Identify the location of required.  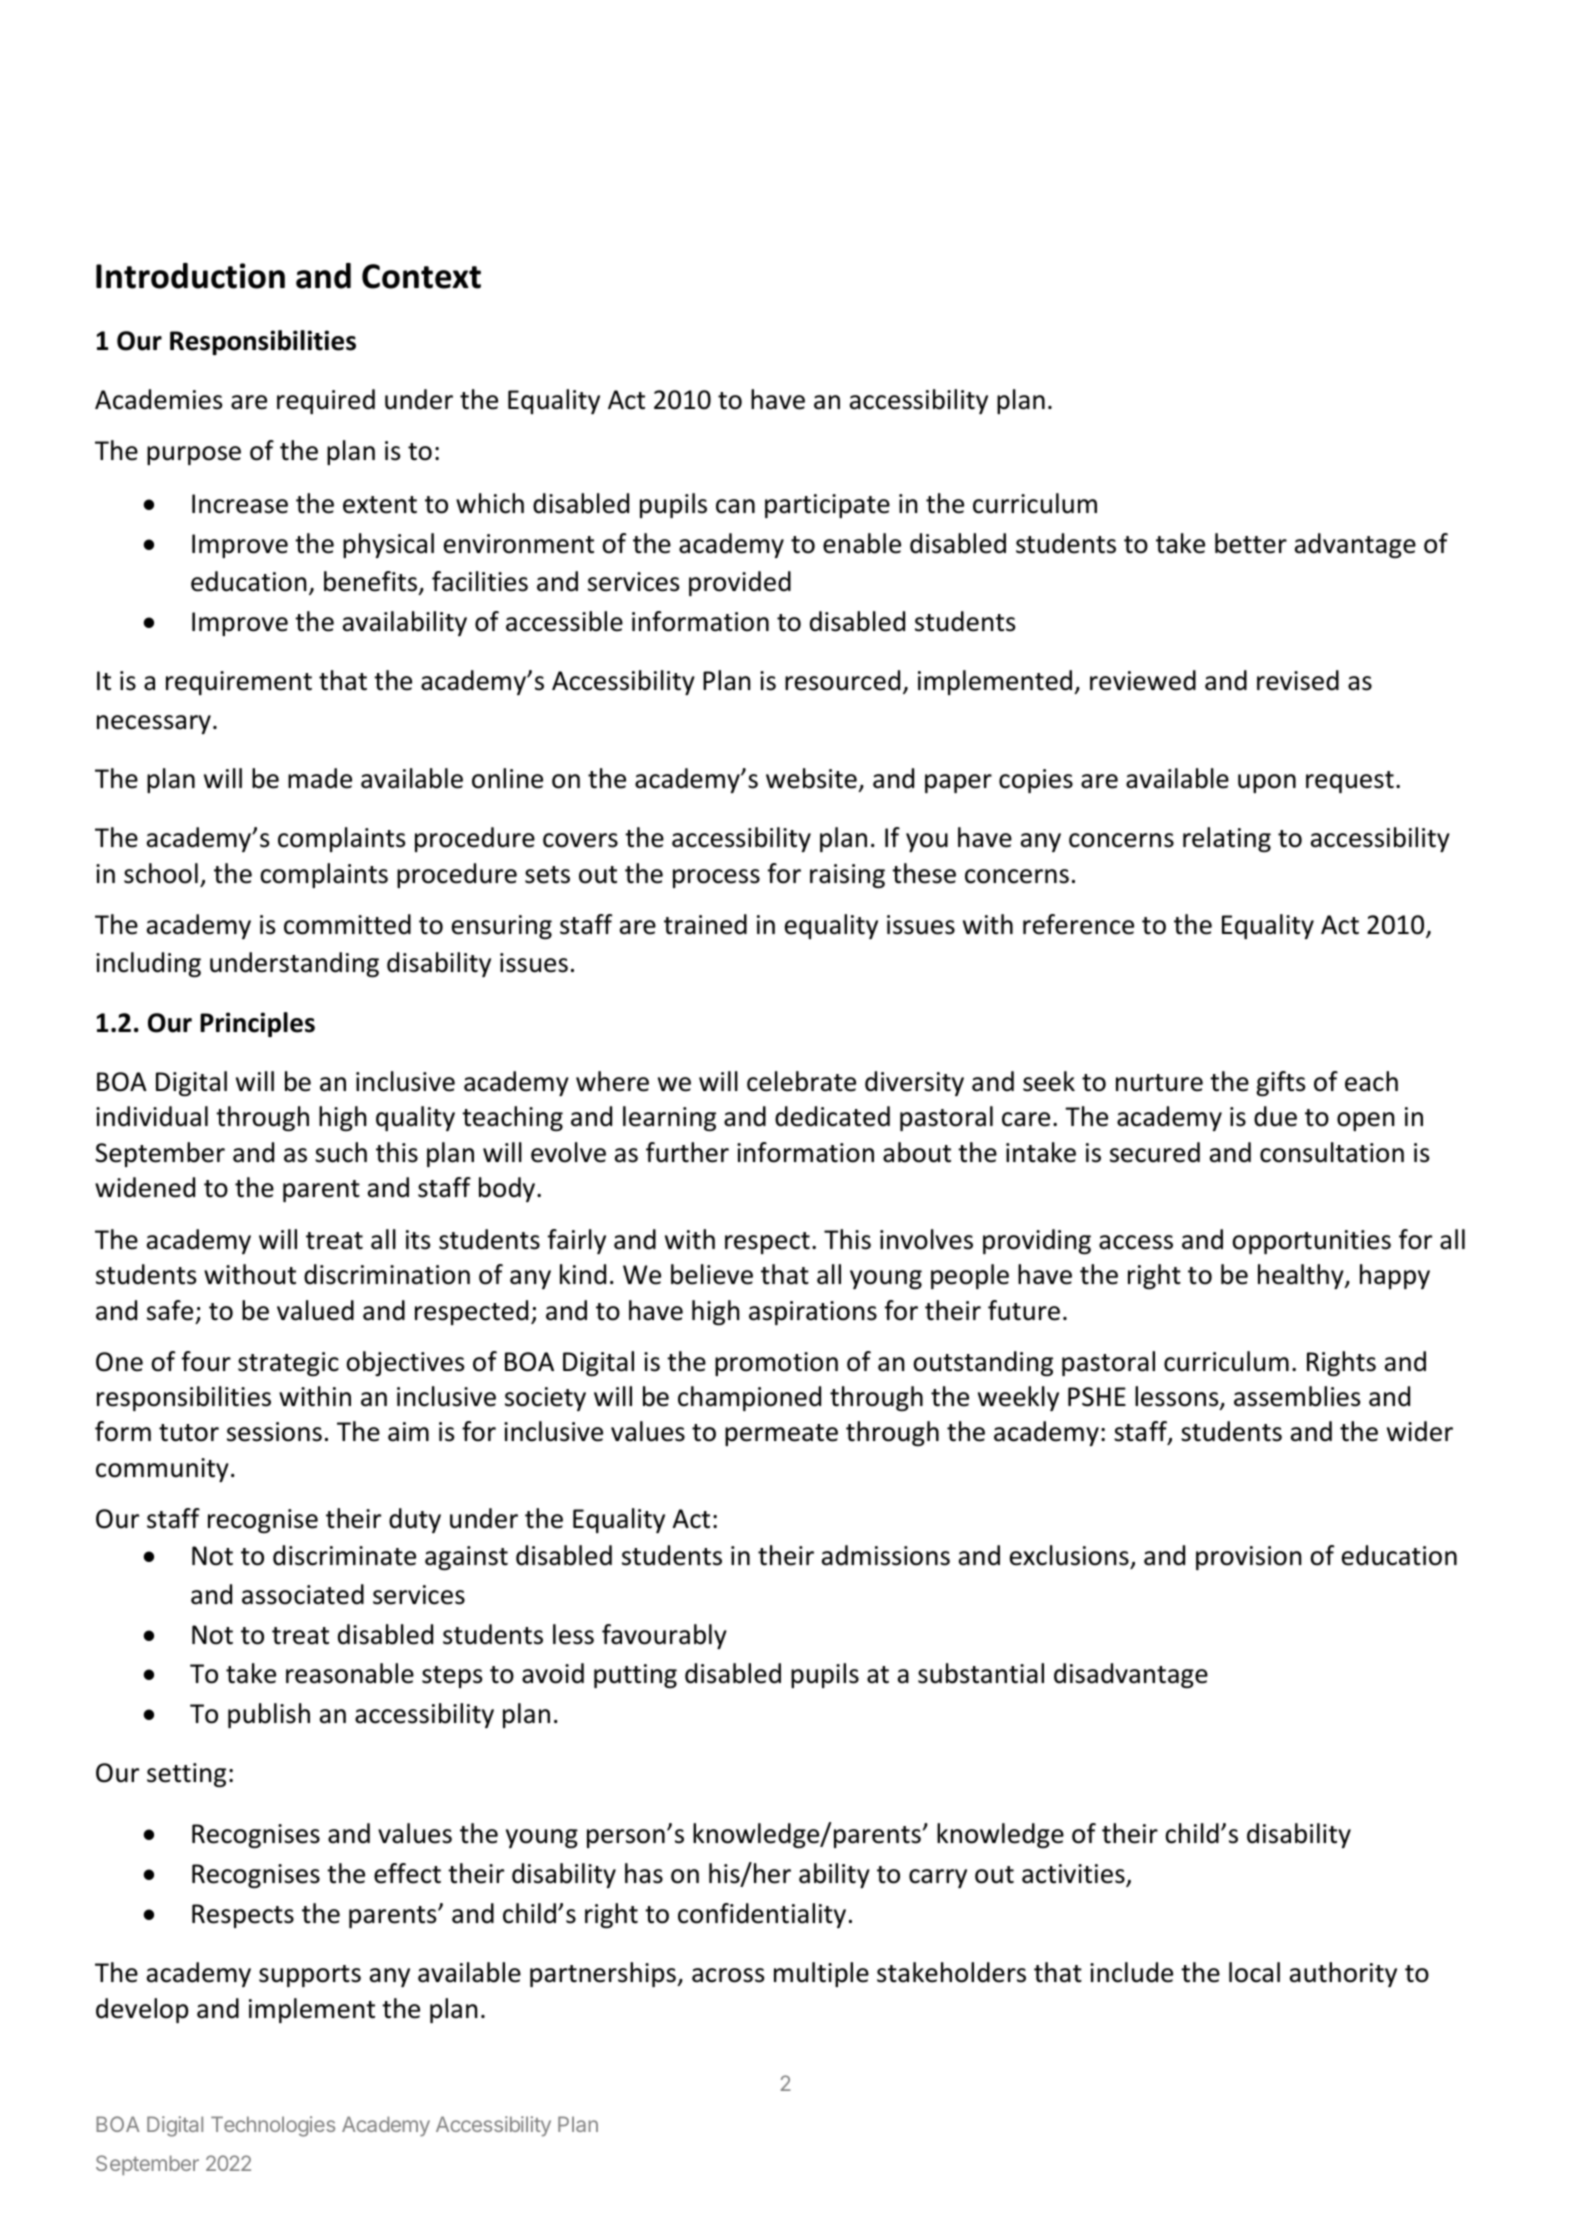
(326, 401).
